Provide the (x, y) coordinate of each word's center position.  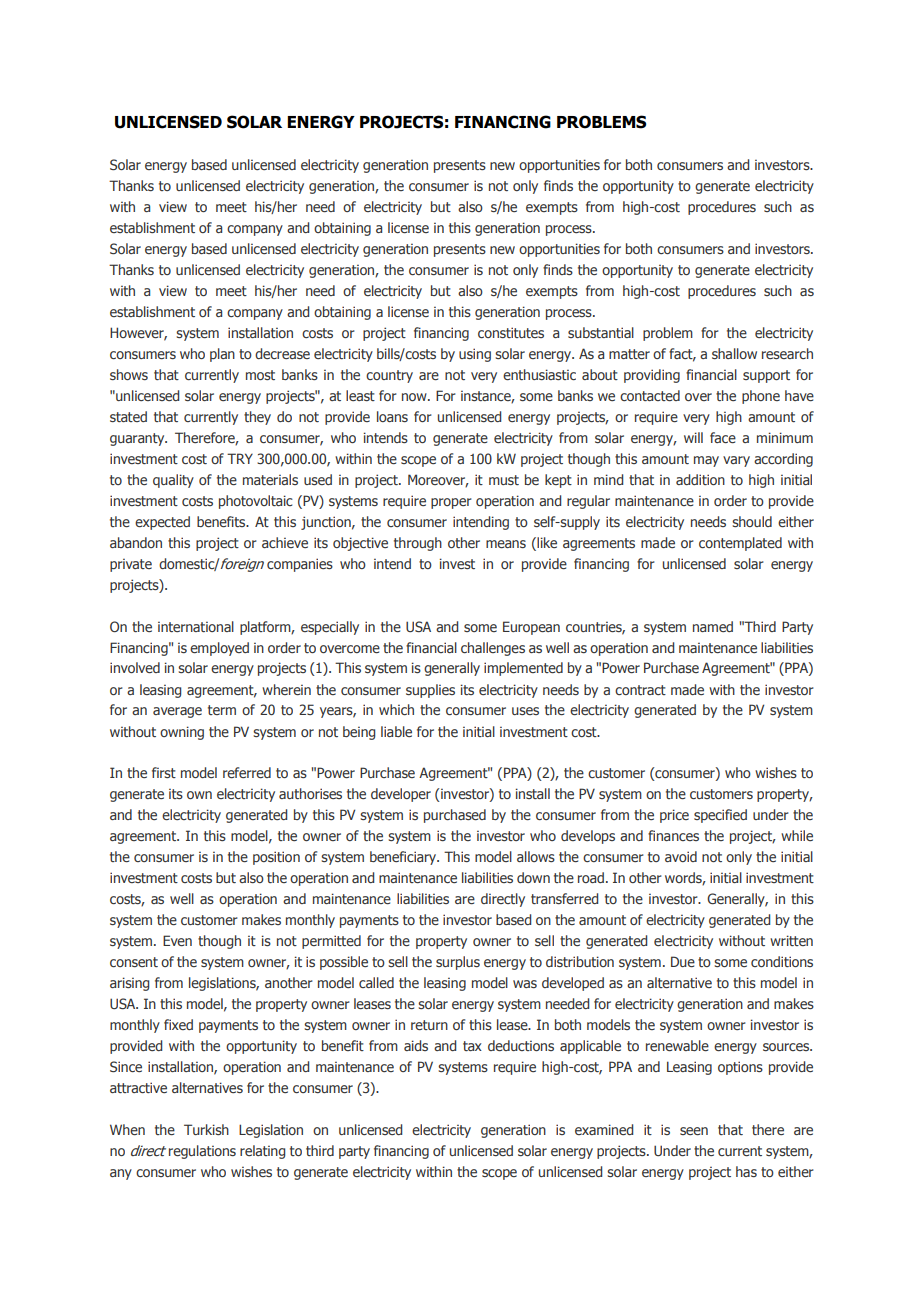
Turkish (206, 1129)
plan (222, 355)
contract (640, 690)
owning (182, 733)
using (475, 355)
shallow (734, 353)
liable (396, 731)
